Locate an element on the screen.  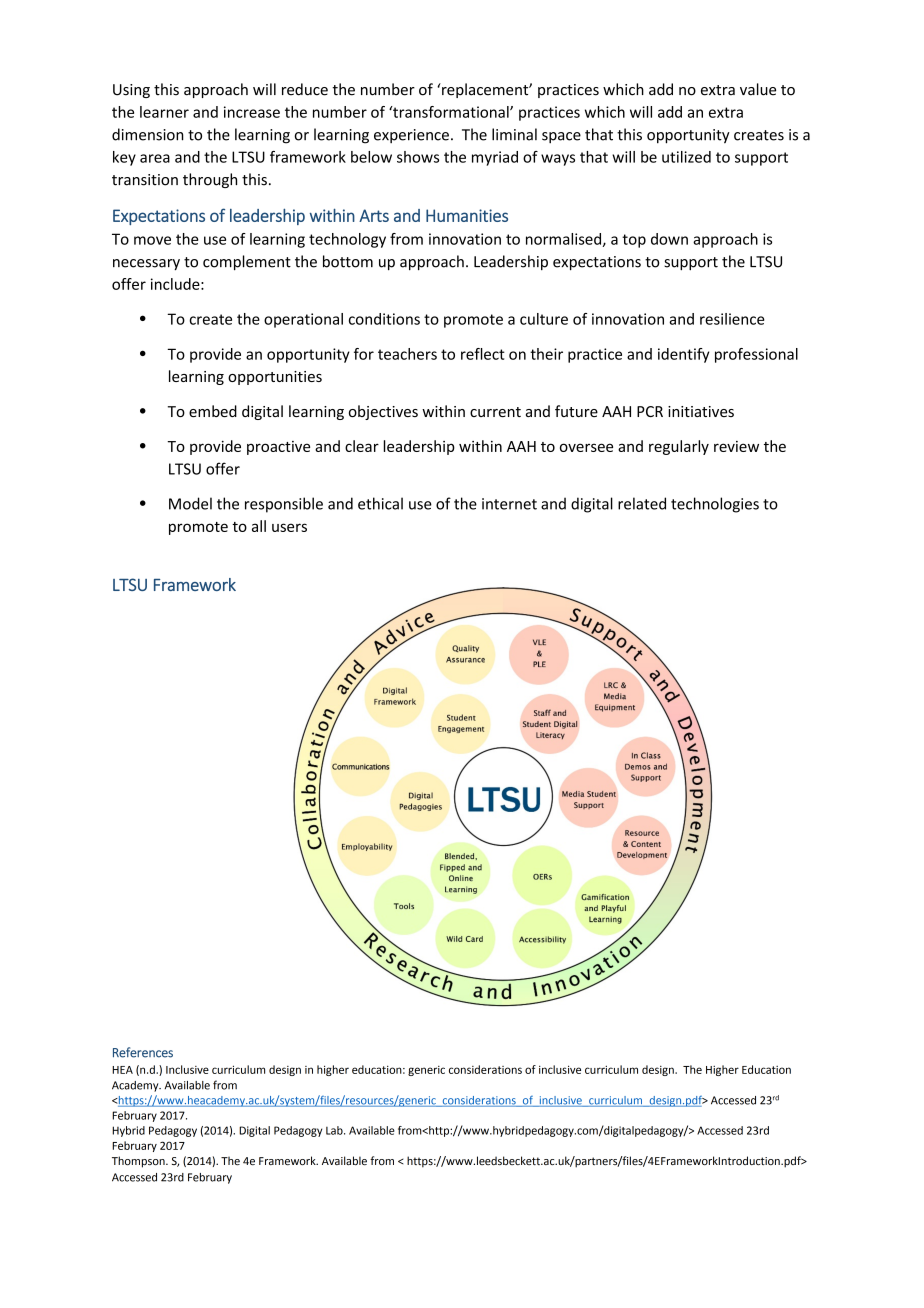
experience is located at coordinates (411, 136).
